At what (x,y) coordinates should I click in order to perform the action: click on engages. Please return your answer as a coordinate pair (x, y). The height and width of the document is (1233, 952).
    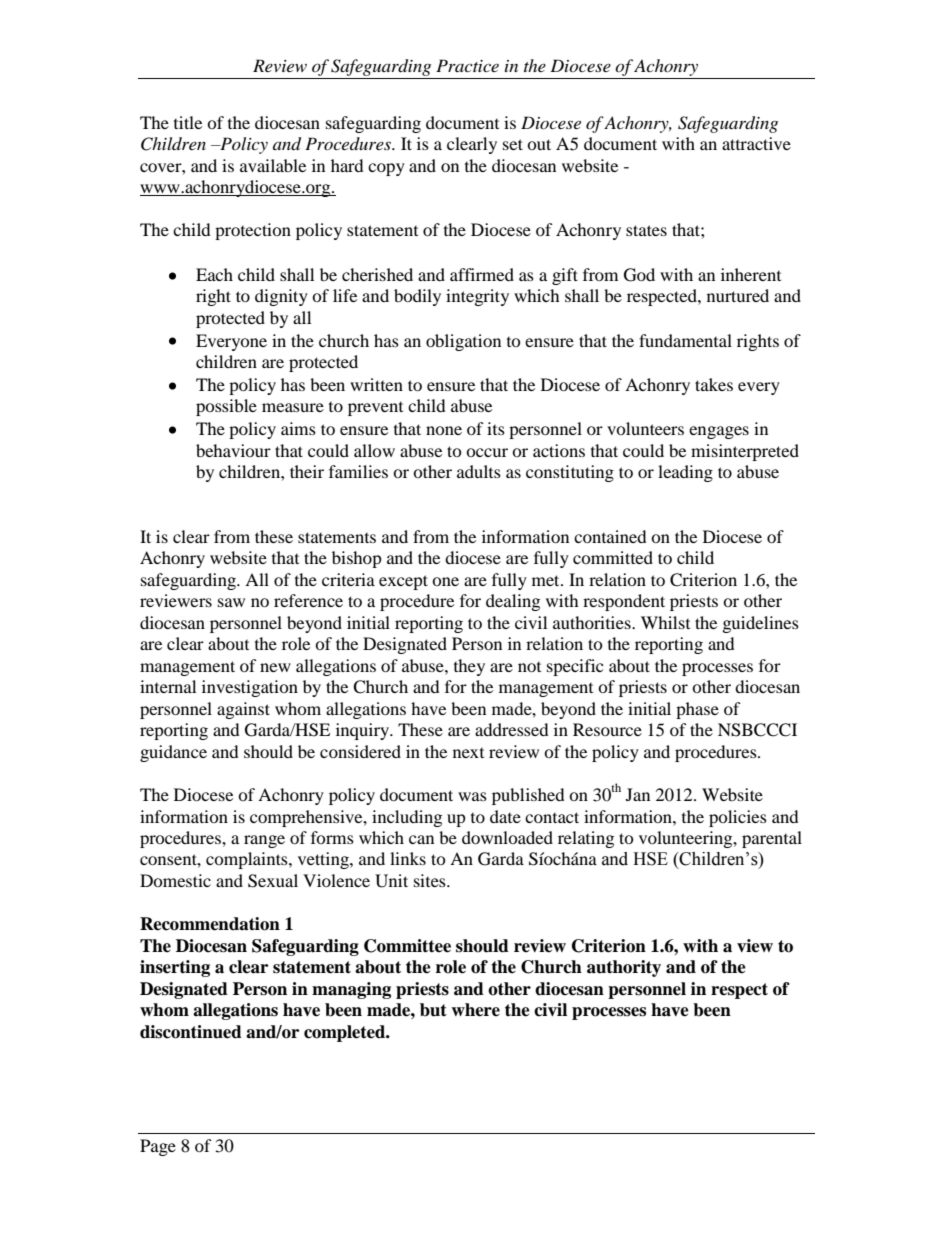
    Looking at the image, I should click on (719, 432).
